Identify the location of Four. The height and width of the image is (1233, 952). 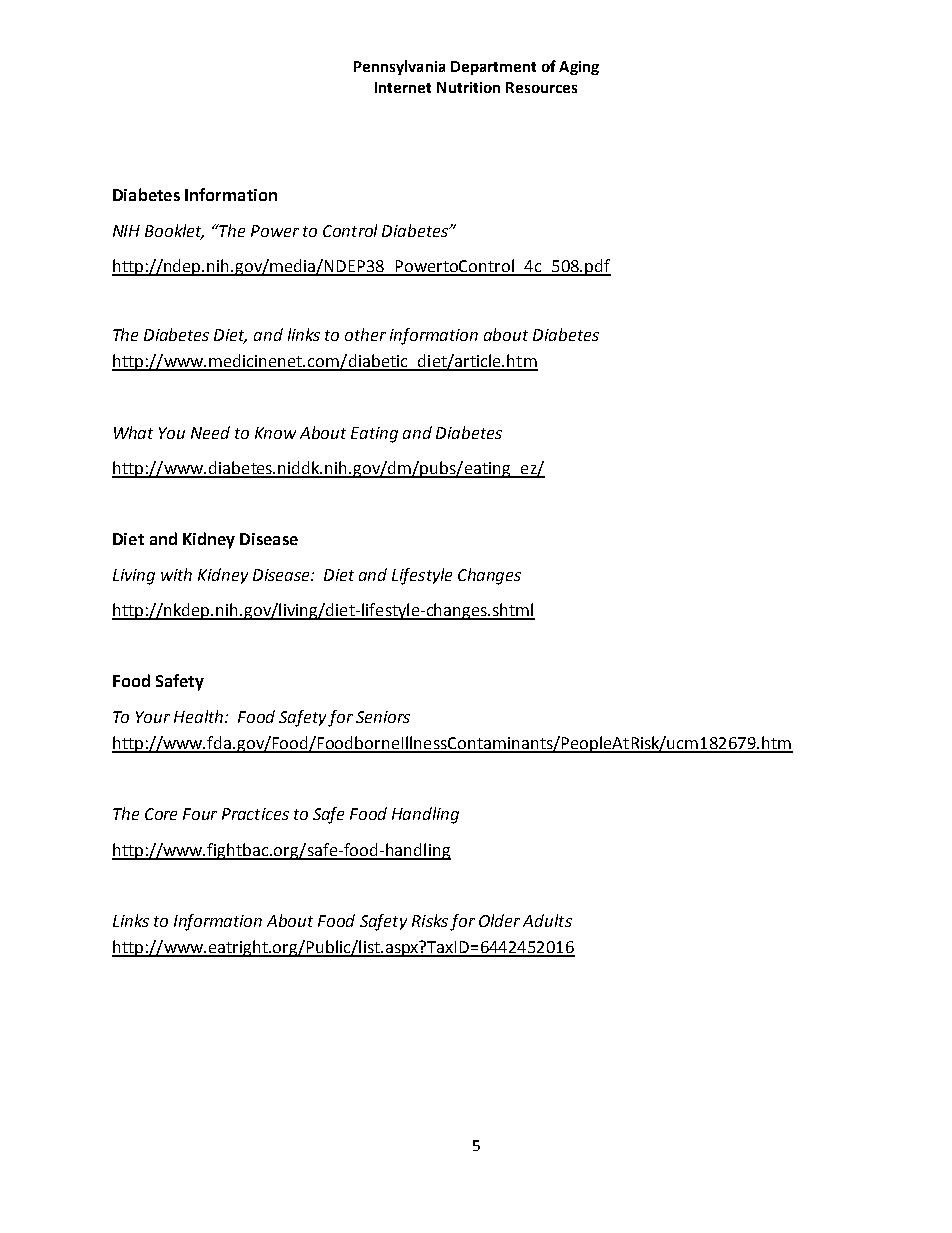
(200, 814).
